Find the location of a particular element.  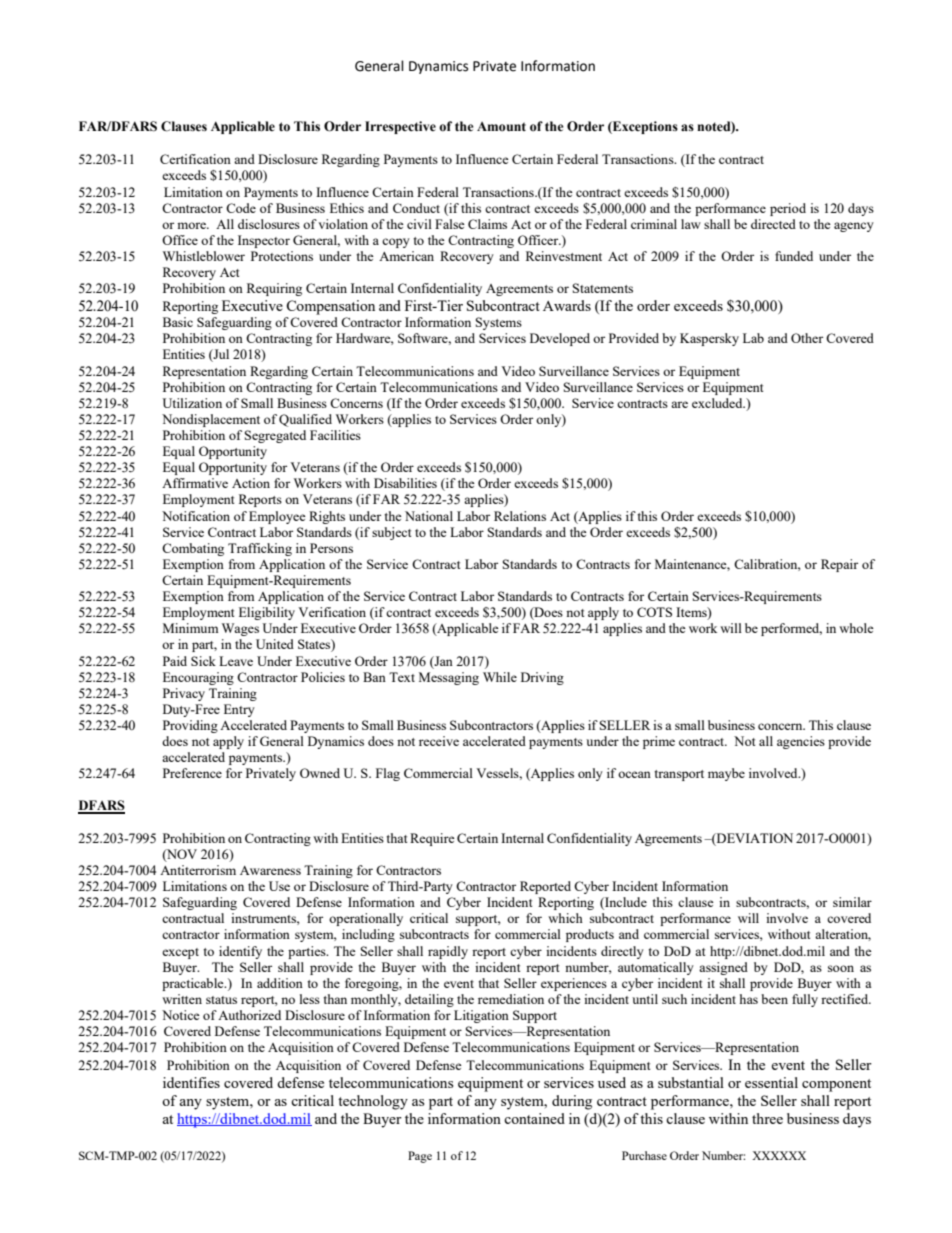

contained is located at coordinates (534, 1118).
